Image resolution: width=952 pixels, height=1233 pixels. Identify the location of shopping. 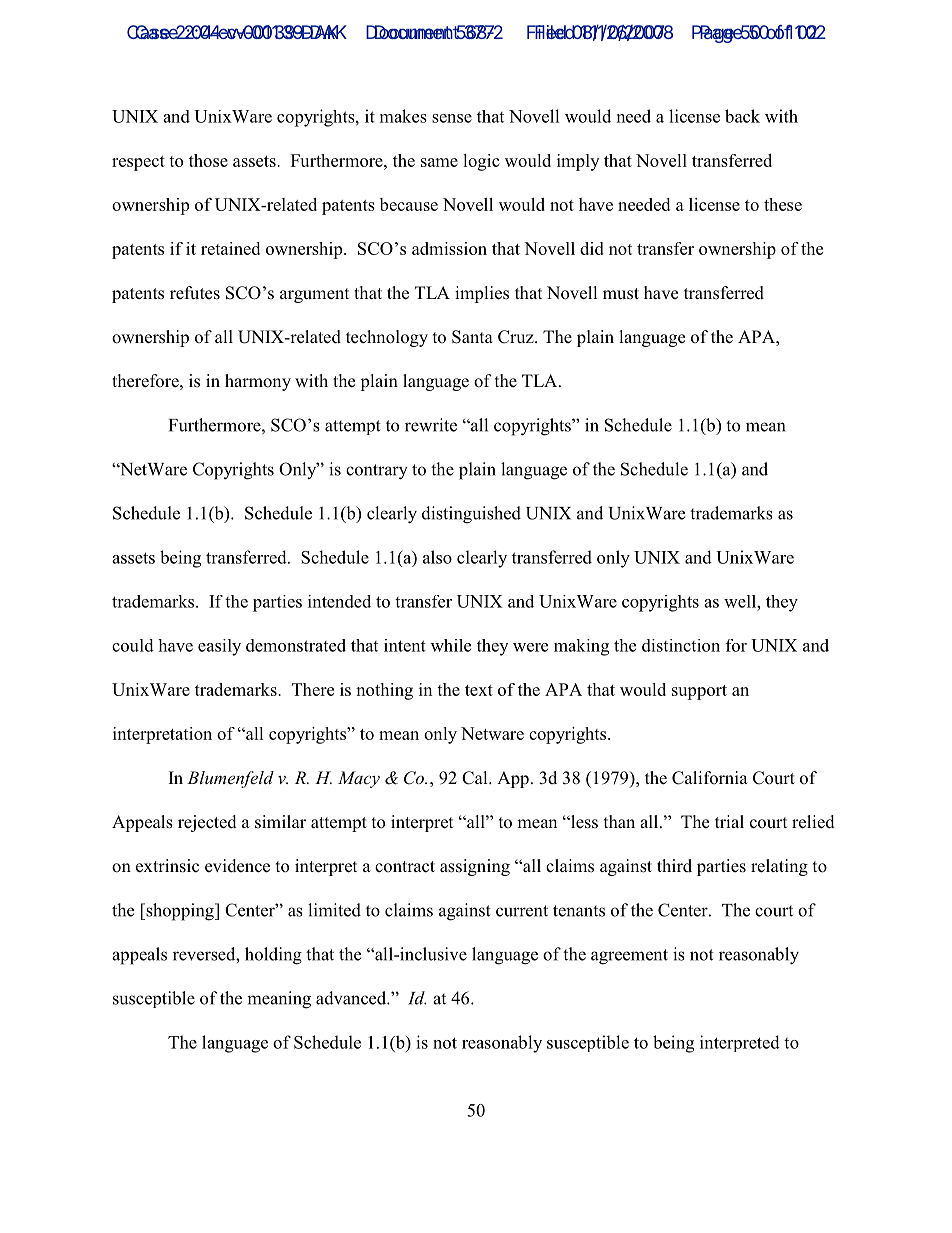
(180, 912).
